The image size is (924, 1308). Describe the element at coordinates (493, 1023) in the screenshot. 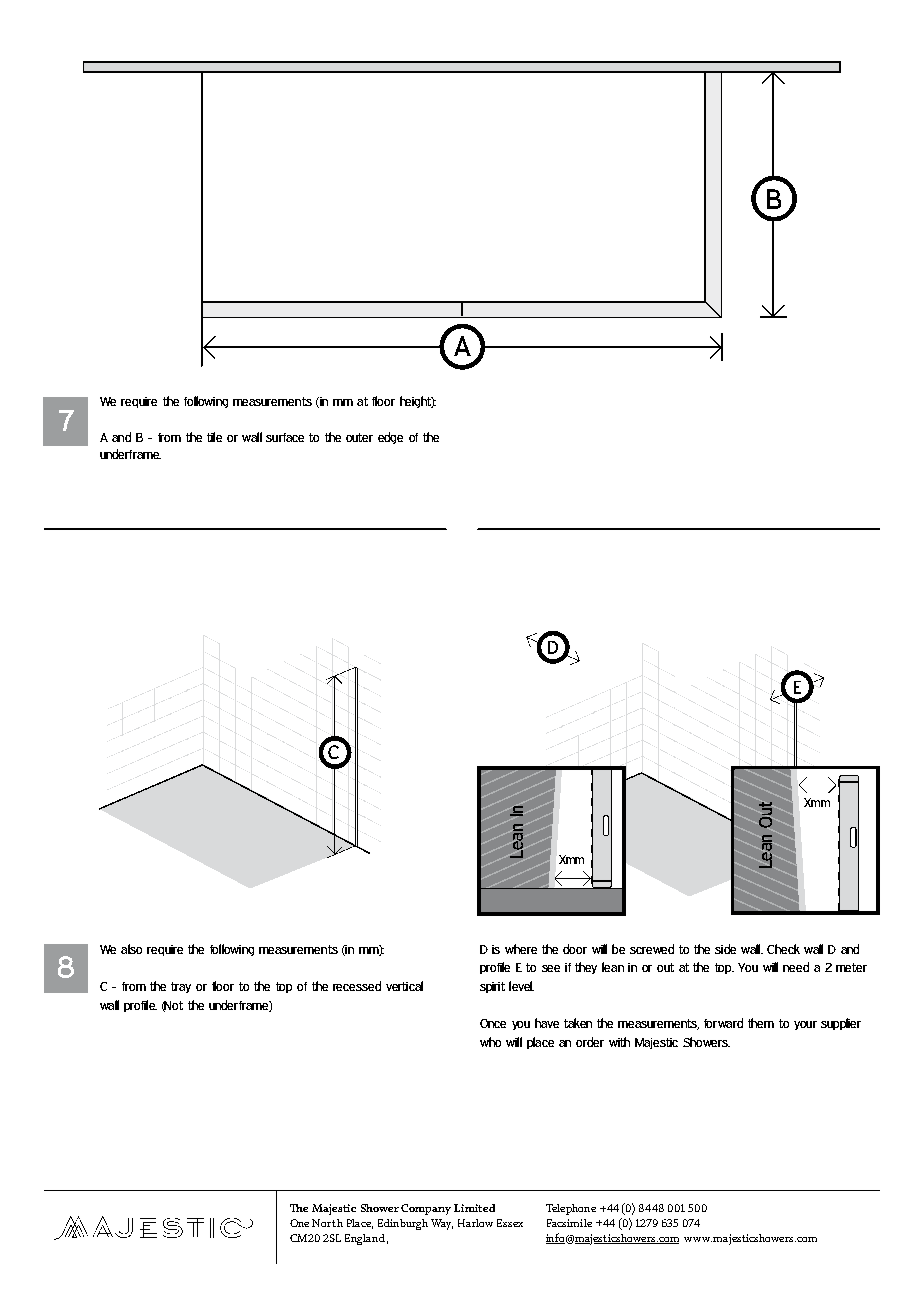

I see `Once` at that location.
